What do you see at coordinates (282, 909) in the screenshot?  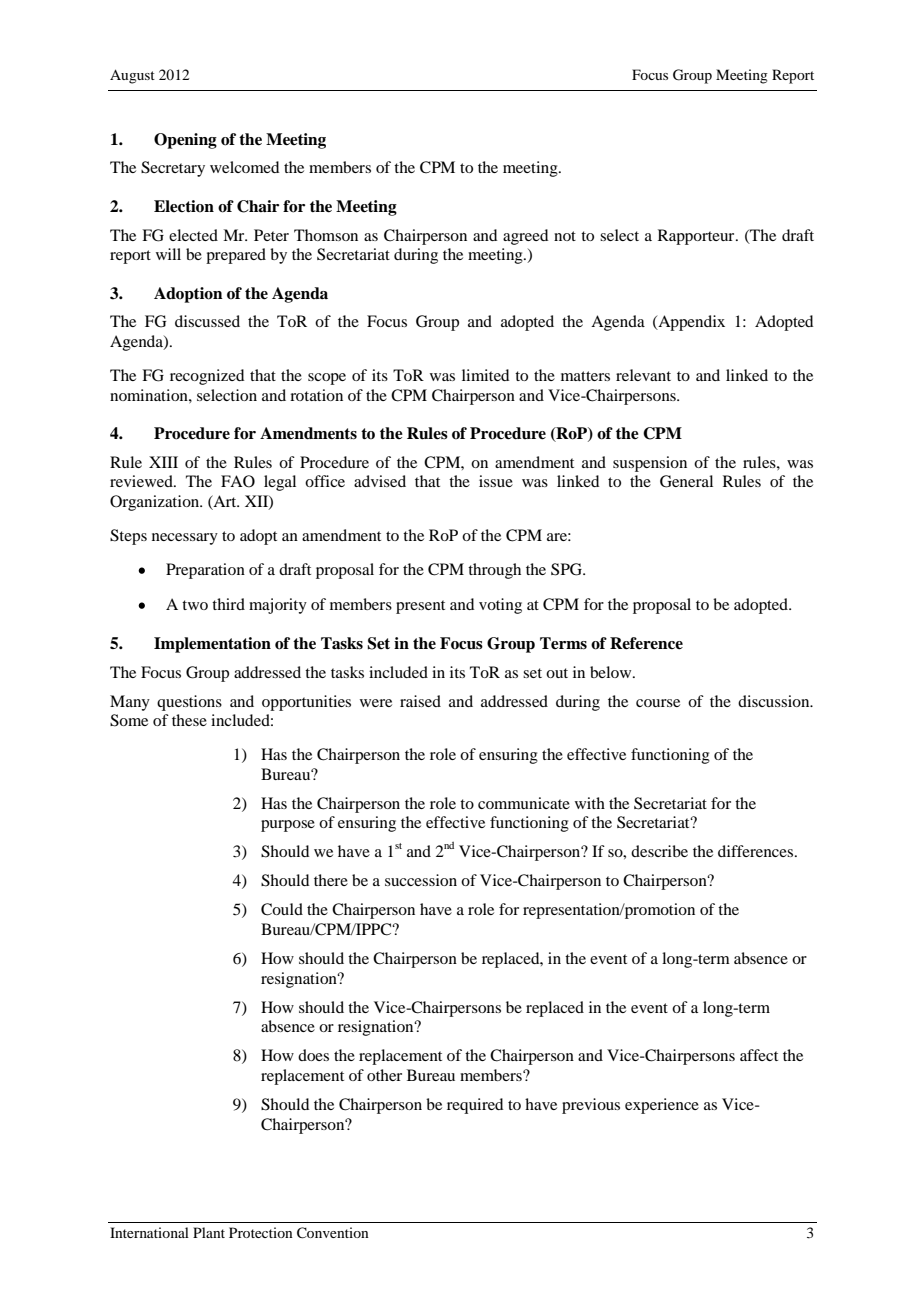 I see `Could` at bounding box center [282, 909].
